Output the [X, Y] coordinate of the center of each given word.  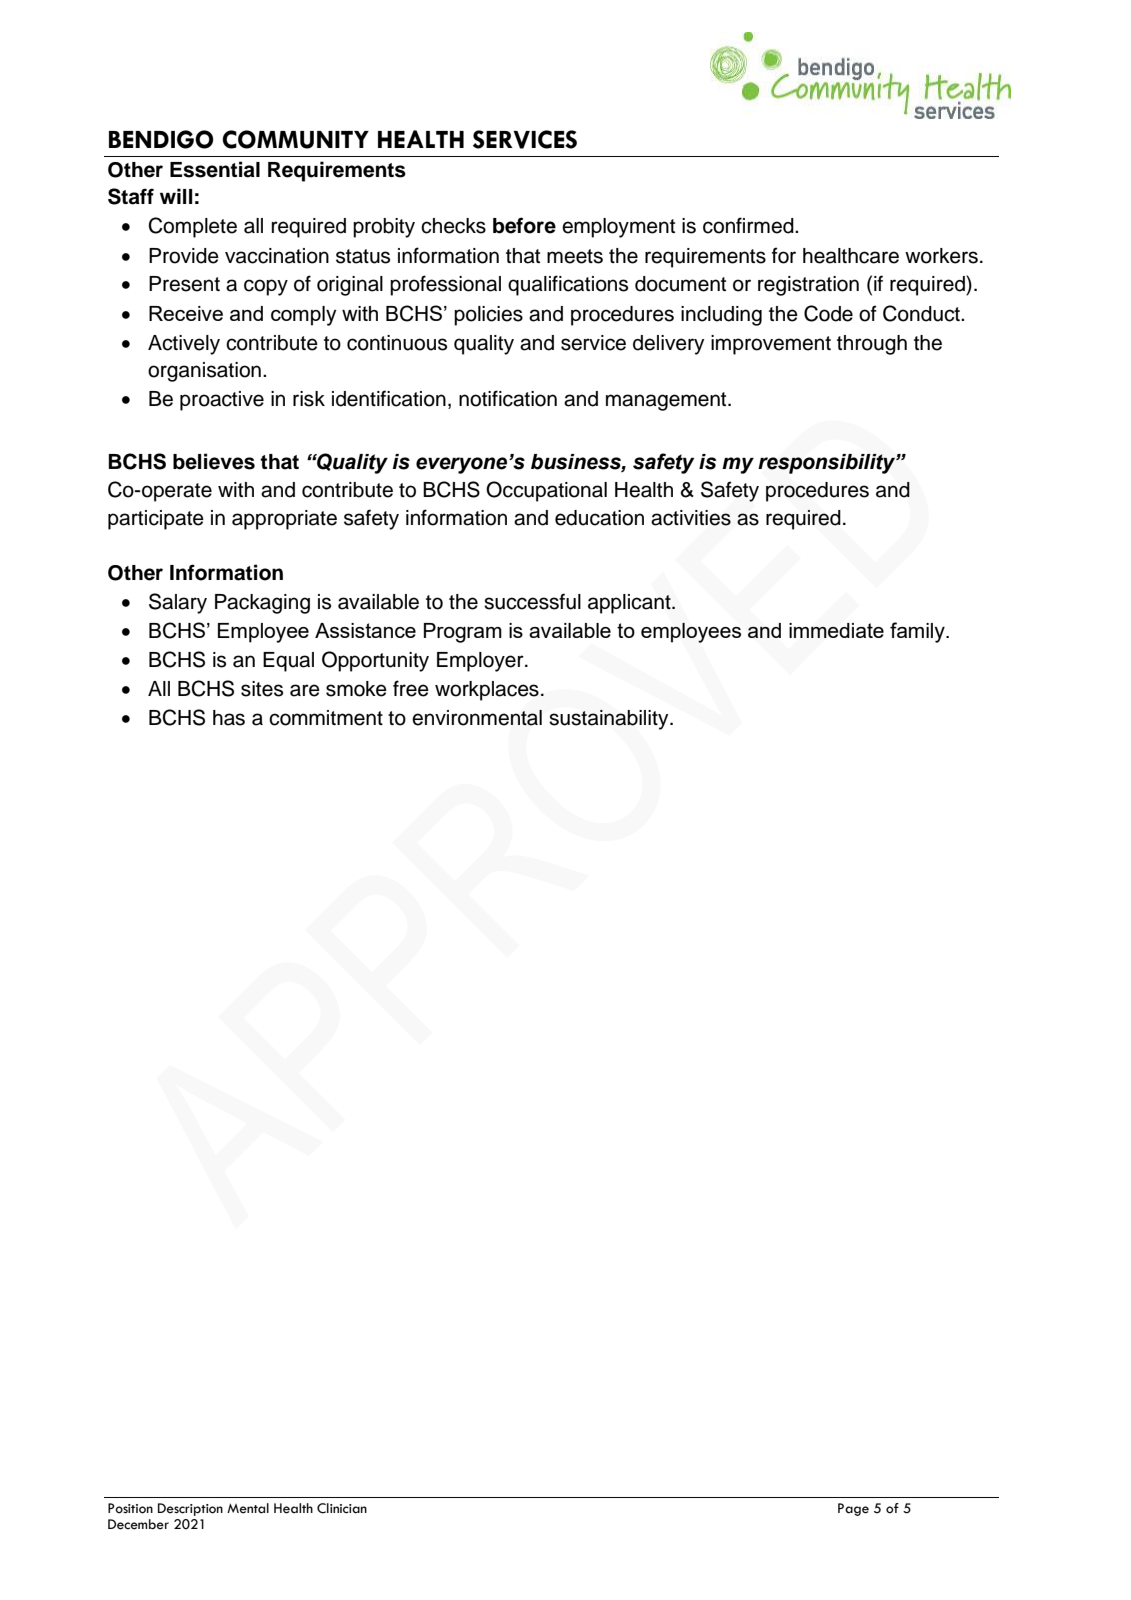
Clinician [342, 1508]
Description [190, 1509]
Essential [215, 169]
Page [853, 1509]
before [524, 225]
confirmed [749, 225]
